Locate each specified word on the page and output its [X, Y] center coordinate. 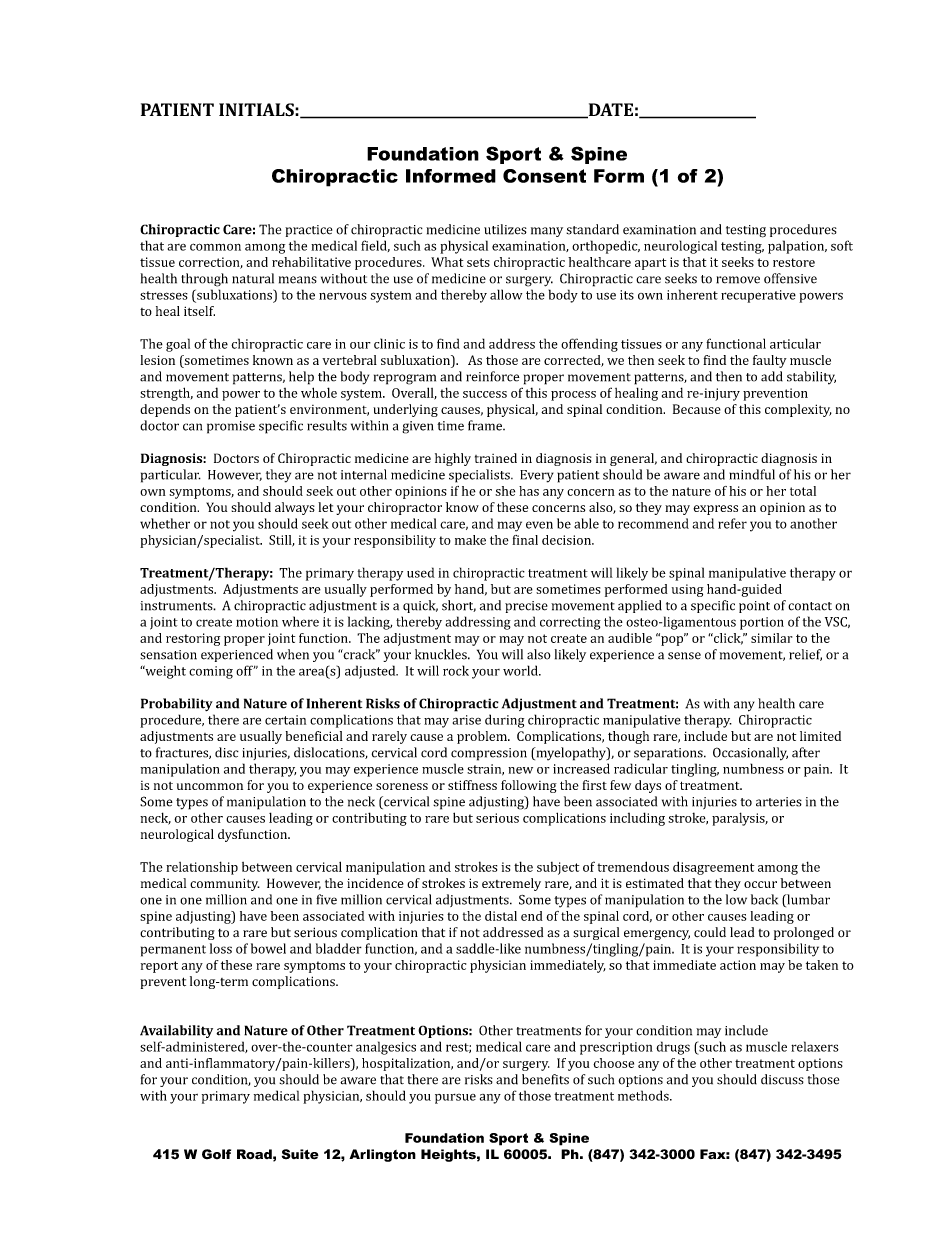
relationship [202, 868]
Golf [216, 1154]
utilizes [505, 229]
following [529, 786]
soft [842, 245]
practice [308, 231]
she [505, 491]
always [295, 508]
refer [732, 523]
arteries [779, 802]
